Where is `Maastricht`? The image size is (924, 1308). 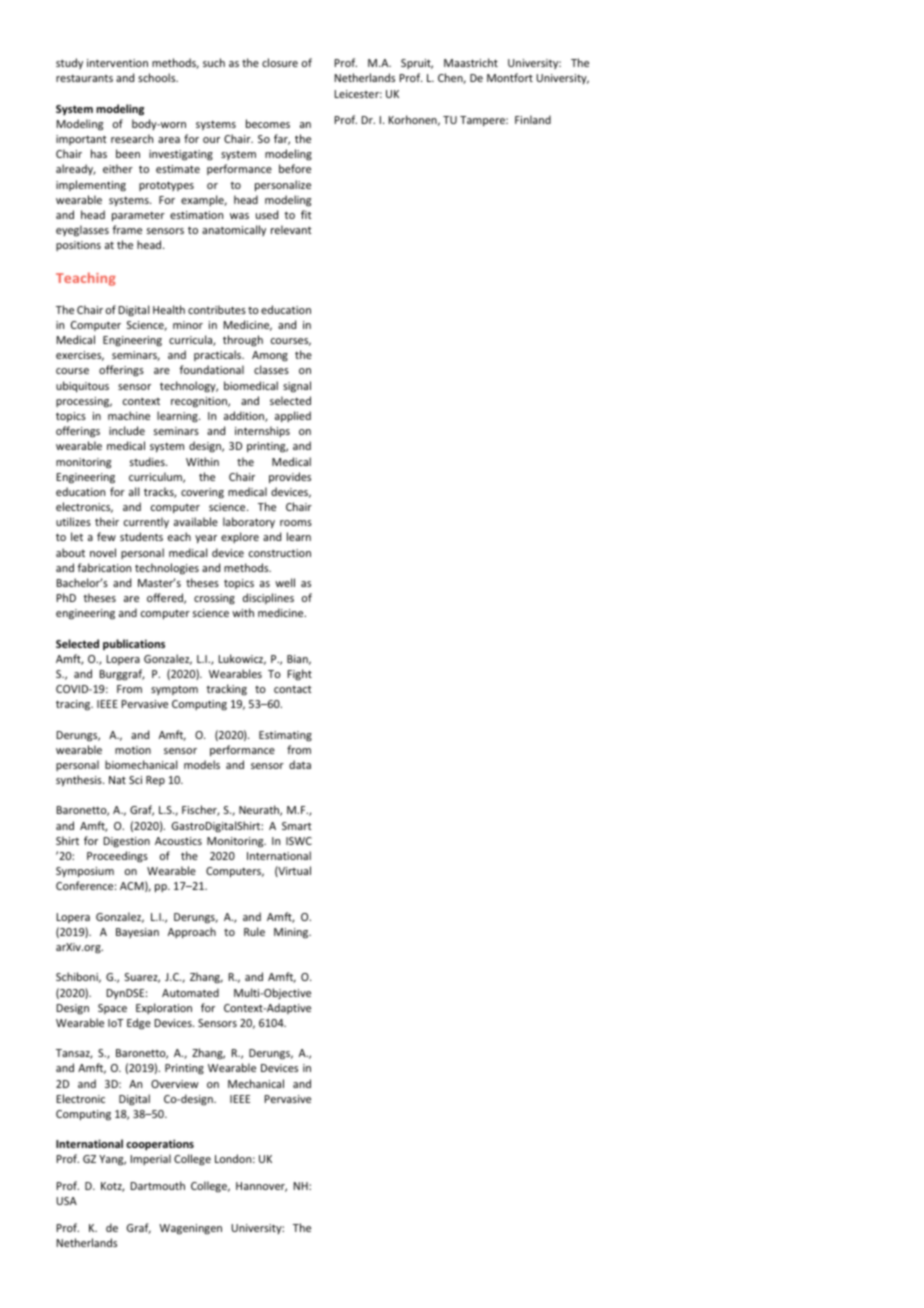
Maastricht is located at coordinates (471, 62).
